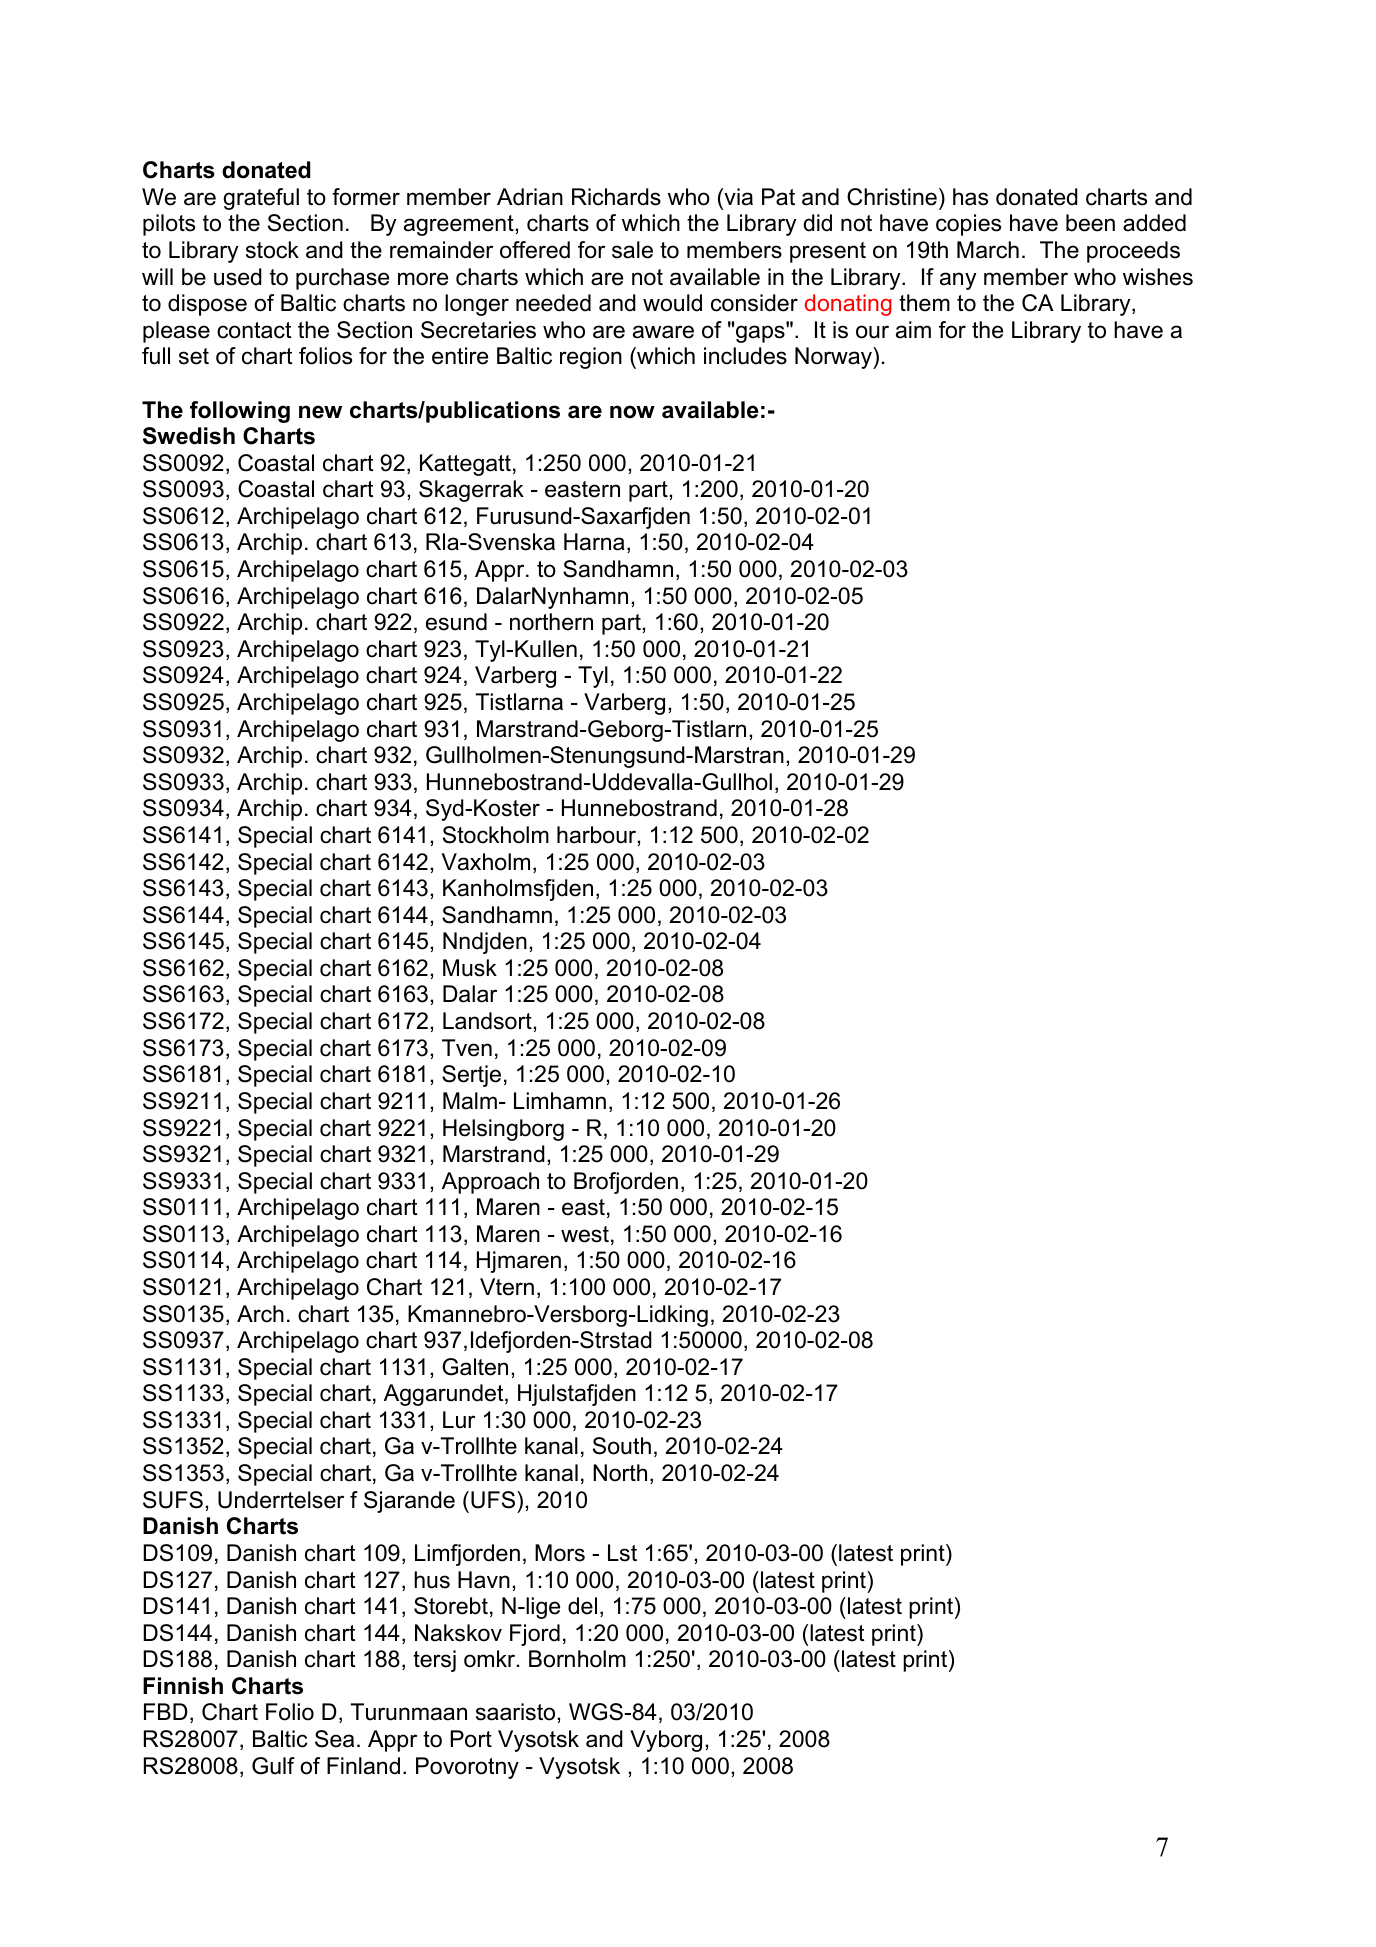  I want to click on Finland, so click(363, 1766).
